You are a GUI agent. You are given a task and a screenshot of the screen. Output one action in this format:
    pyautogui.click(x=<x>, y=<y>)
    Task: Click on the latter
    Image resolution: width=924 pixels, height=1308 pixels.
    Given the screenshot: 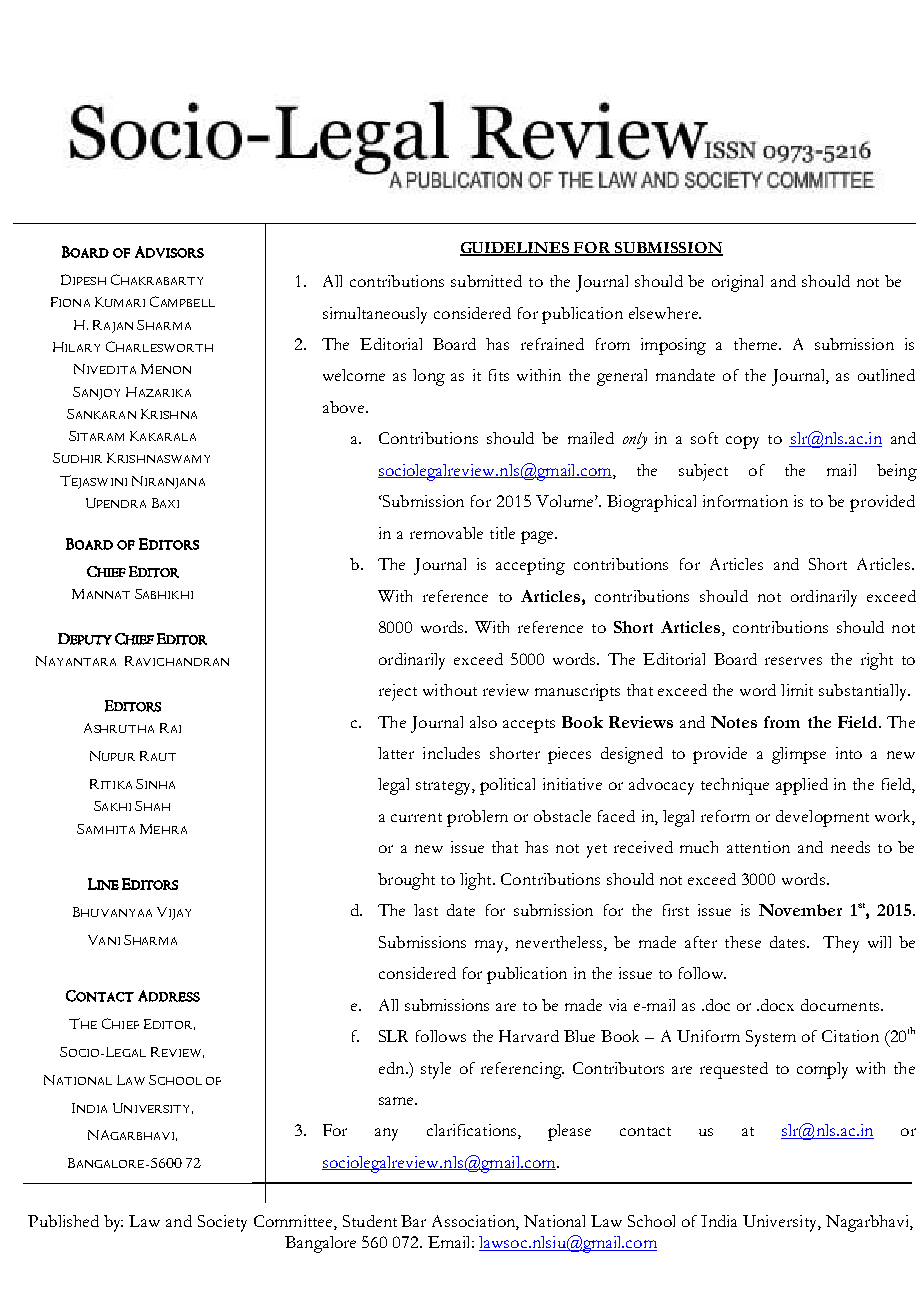 What is the action you would take?
    pyautogui.click(x=396, y=753)
